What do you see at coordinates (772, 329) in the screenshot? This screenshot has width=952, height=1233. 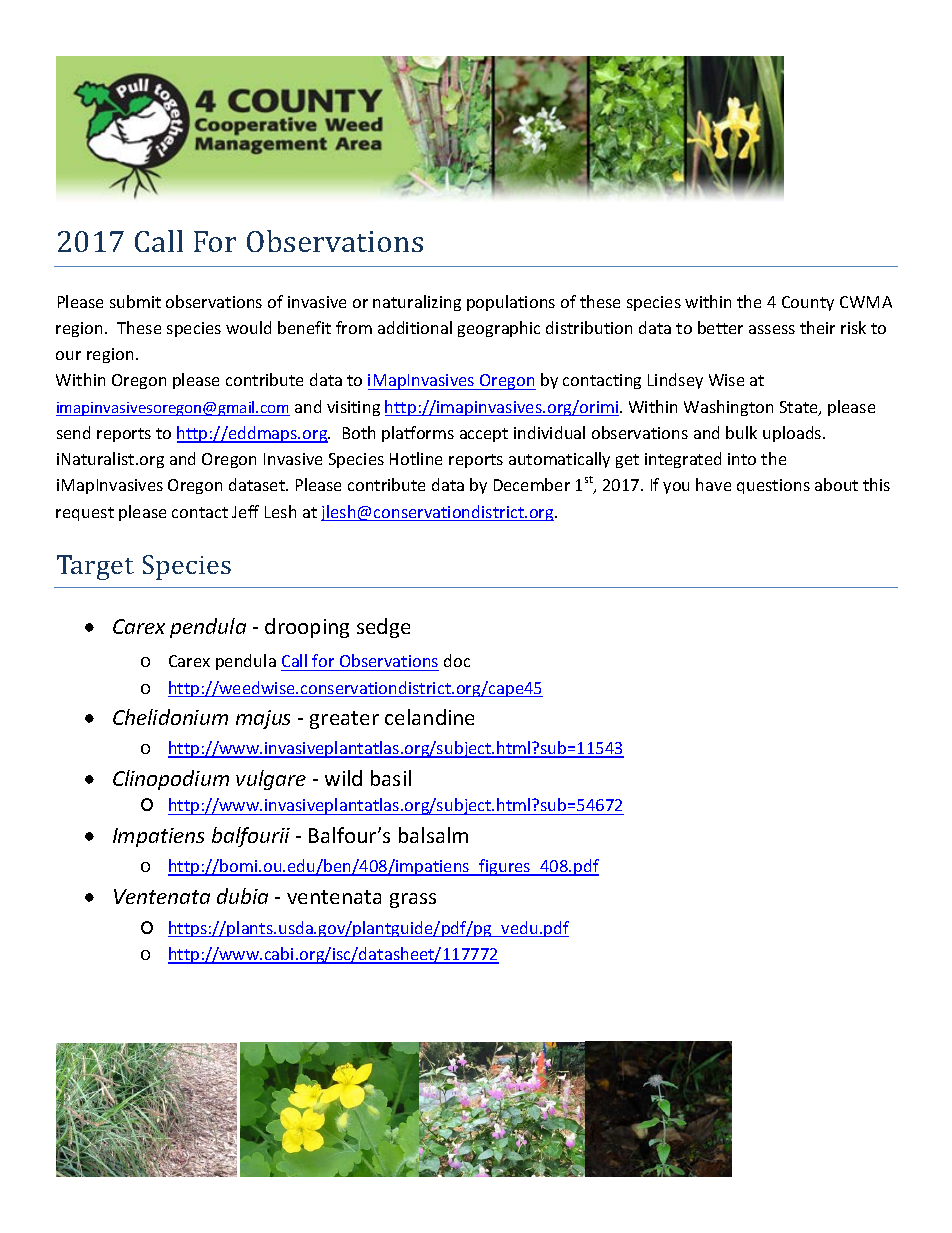 I see `assess` at bounding box center [772, 329].
